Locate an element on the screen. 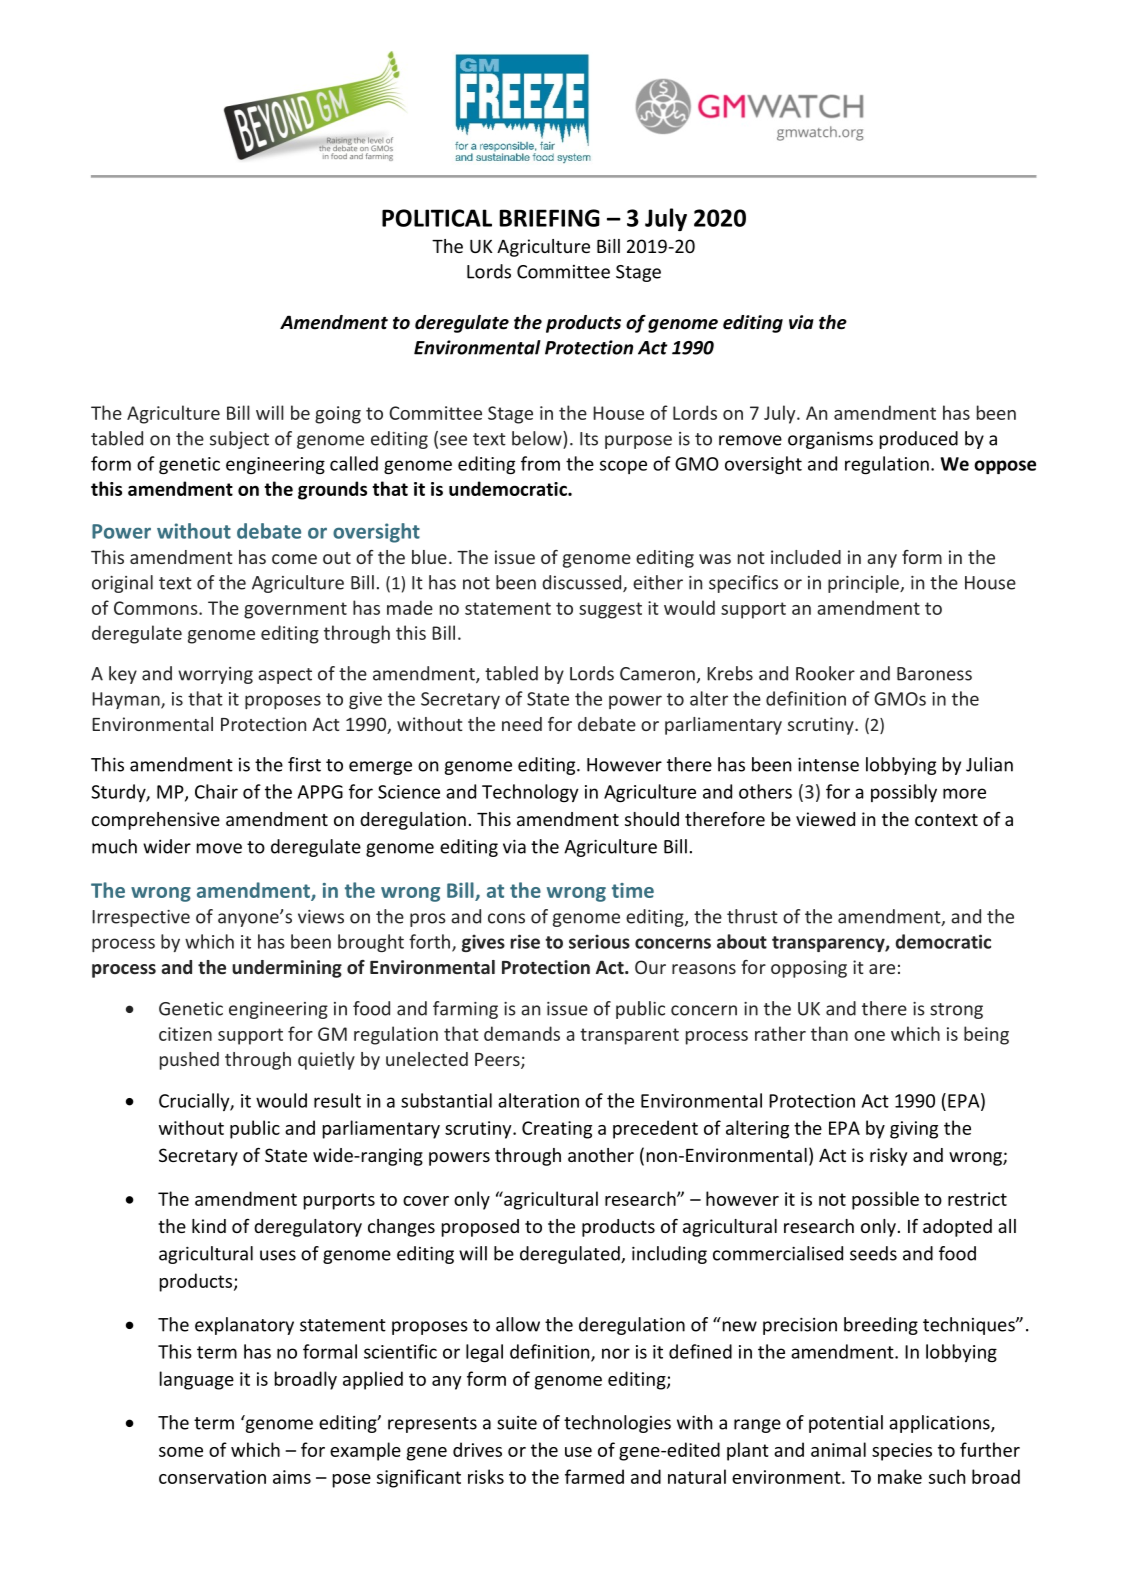  pushed is located at coordinates (189, 1061).
